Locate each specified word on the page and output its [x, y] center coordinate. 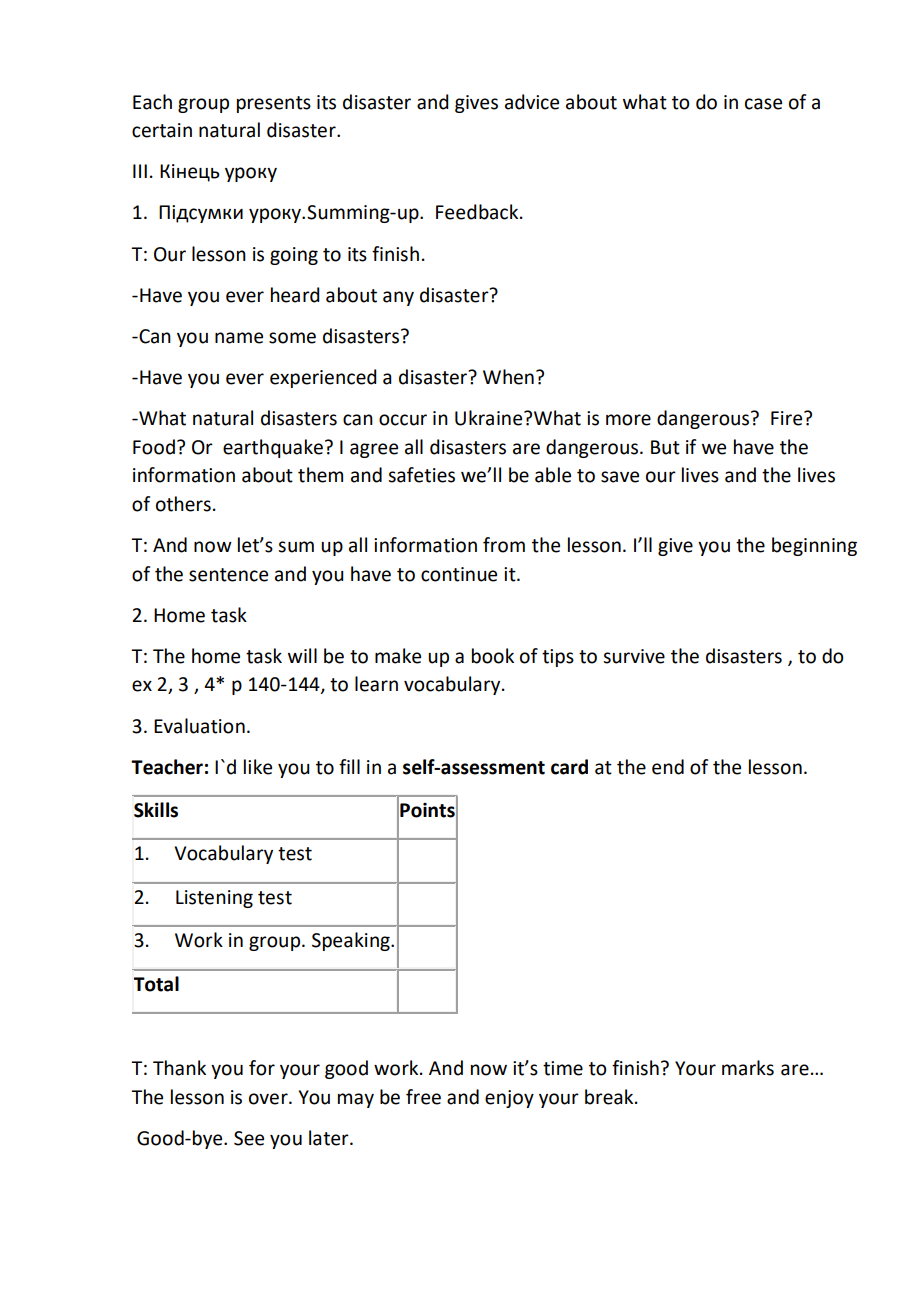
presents [274, 104]
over [269, 1099]
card [569, 767]
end [668, 767]
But [665, 447]
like [258, 767]
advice [532, 102]
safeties [421, 475]
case [763, 104]
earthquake [273, 448]
